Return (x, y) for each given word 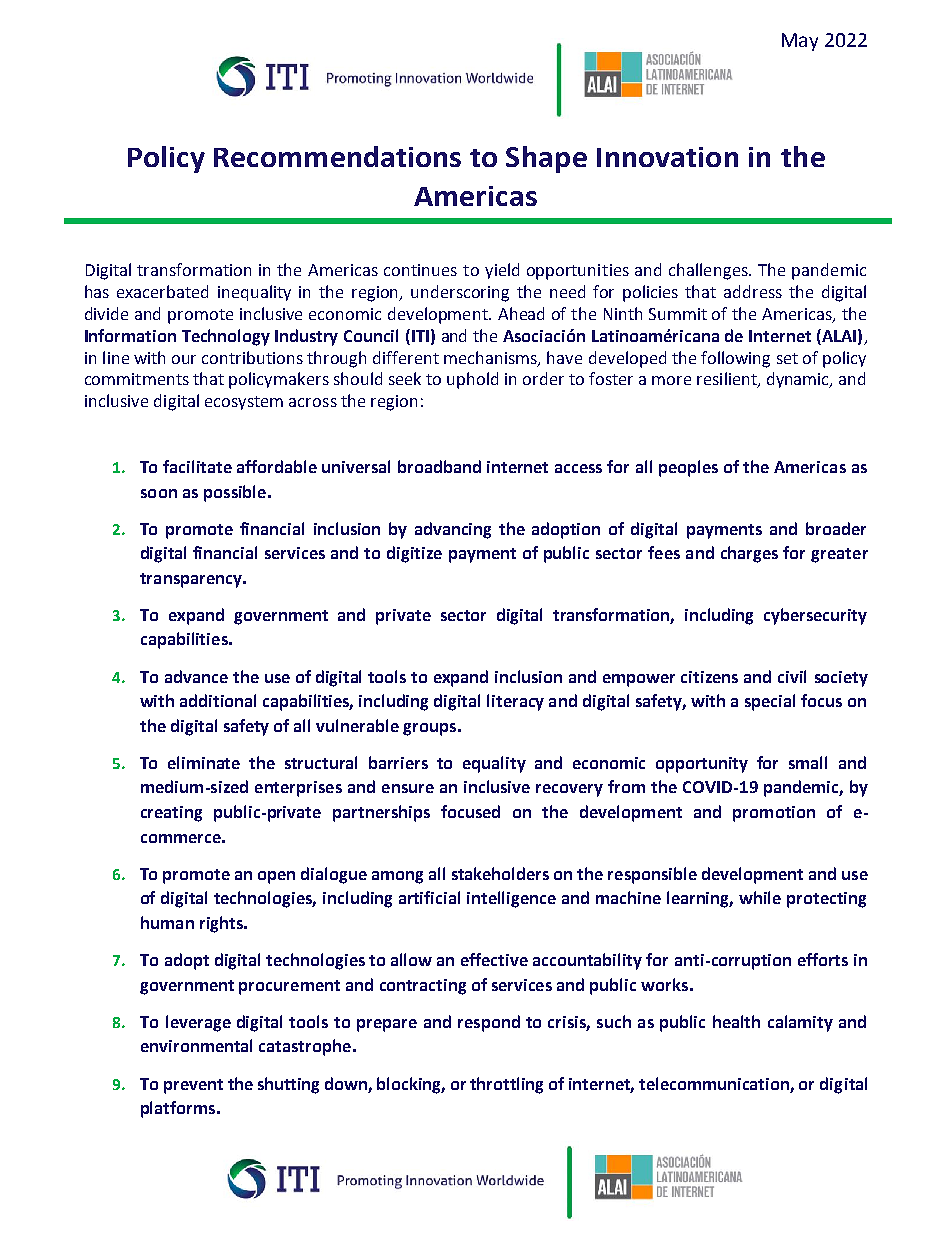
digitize (414, 554)
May (800, 42)
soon (159, 493)
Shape (546, 159)
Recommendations (337, 156)
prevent (193, 1086)
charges (749, 554)
